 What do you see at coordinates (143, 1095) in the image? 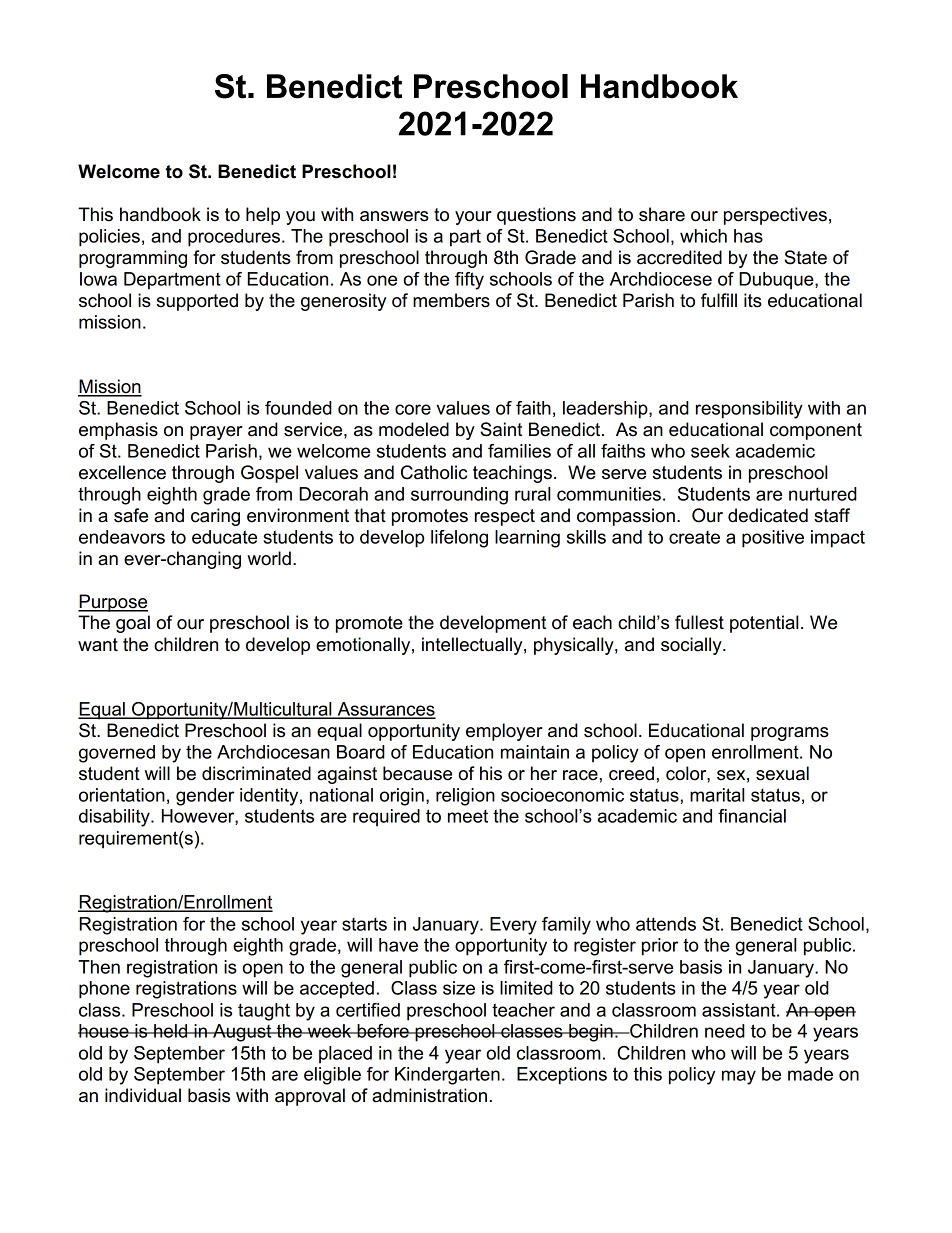
I see `individual` at bounding box center [143, 1095].
